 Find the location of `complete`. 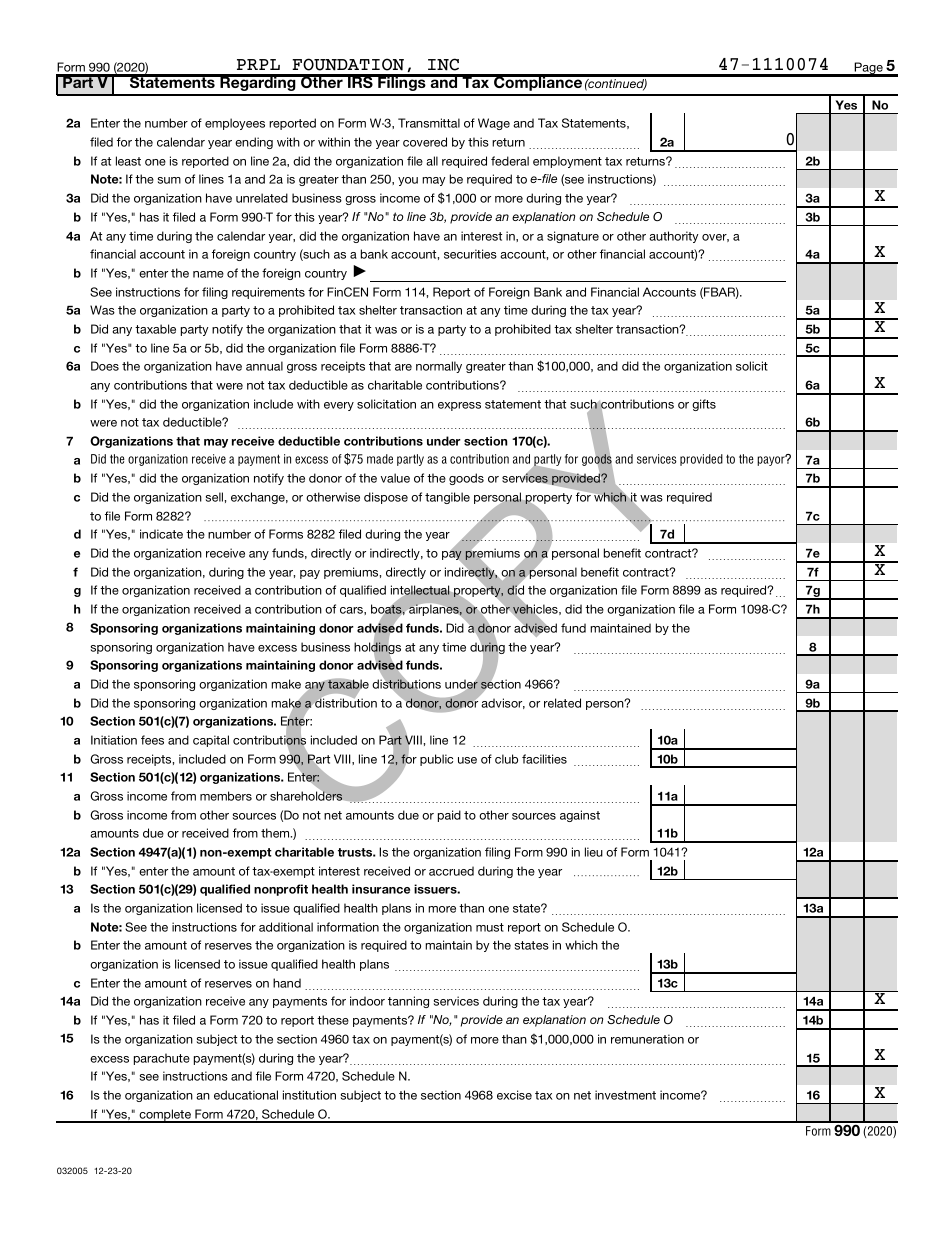

complete is located at coordinates (165, 1116).
